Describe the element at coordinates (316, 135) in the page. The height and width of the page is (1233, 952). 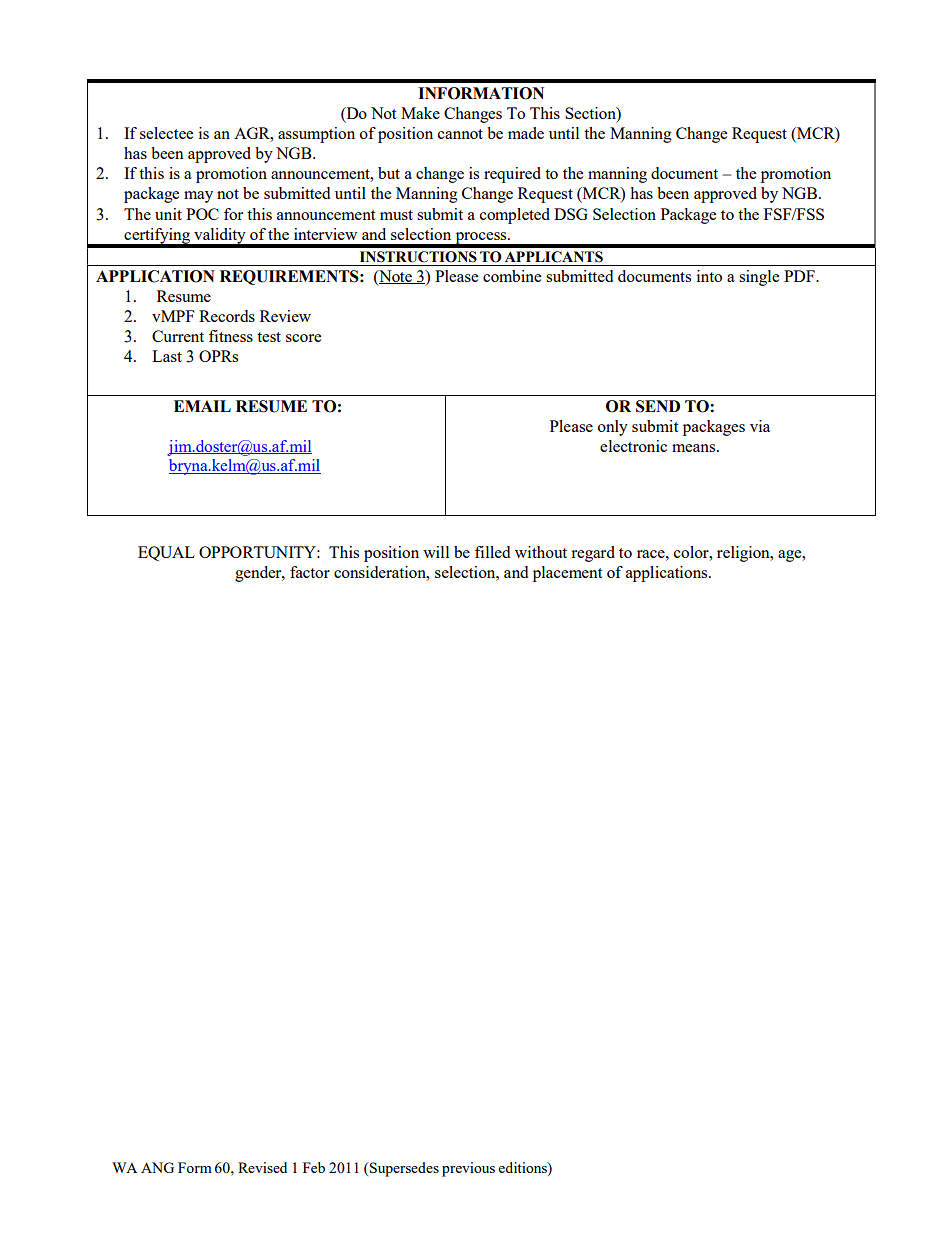
I see `assumption` at that location.
